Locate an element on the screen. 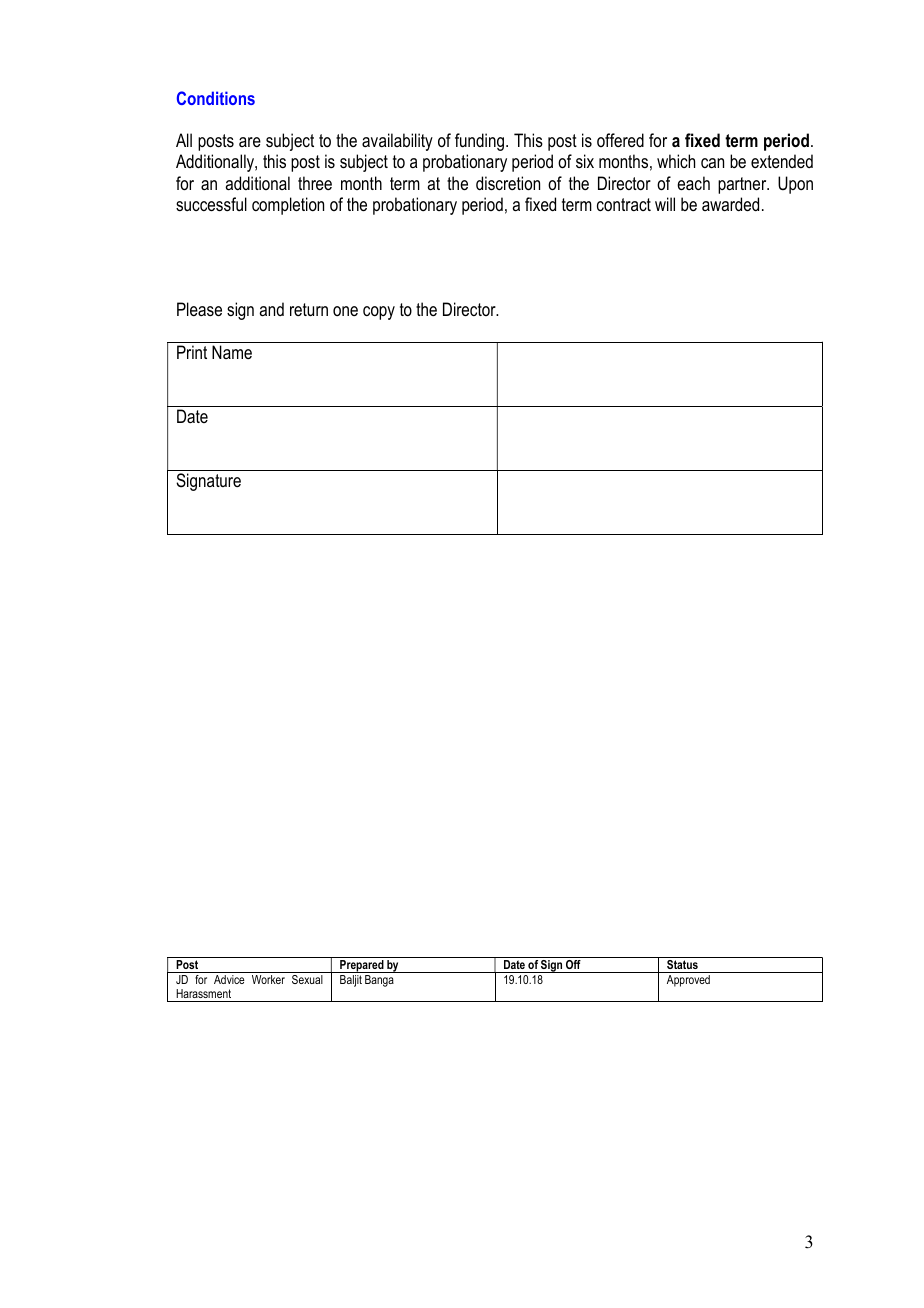 The width and height of the screenshot is (924, 1308). and is located at coordinates (271, 309).
